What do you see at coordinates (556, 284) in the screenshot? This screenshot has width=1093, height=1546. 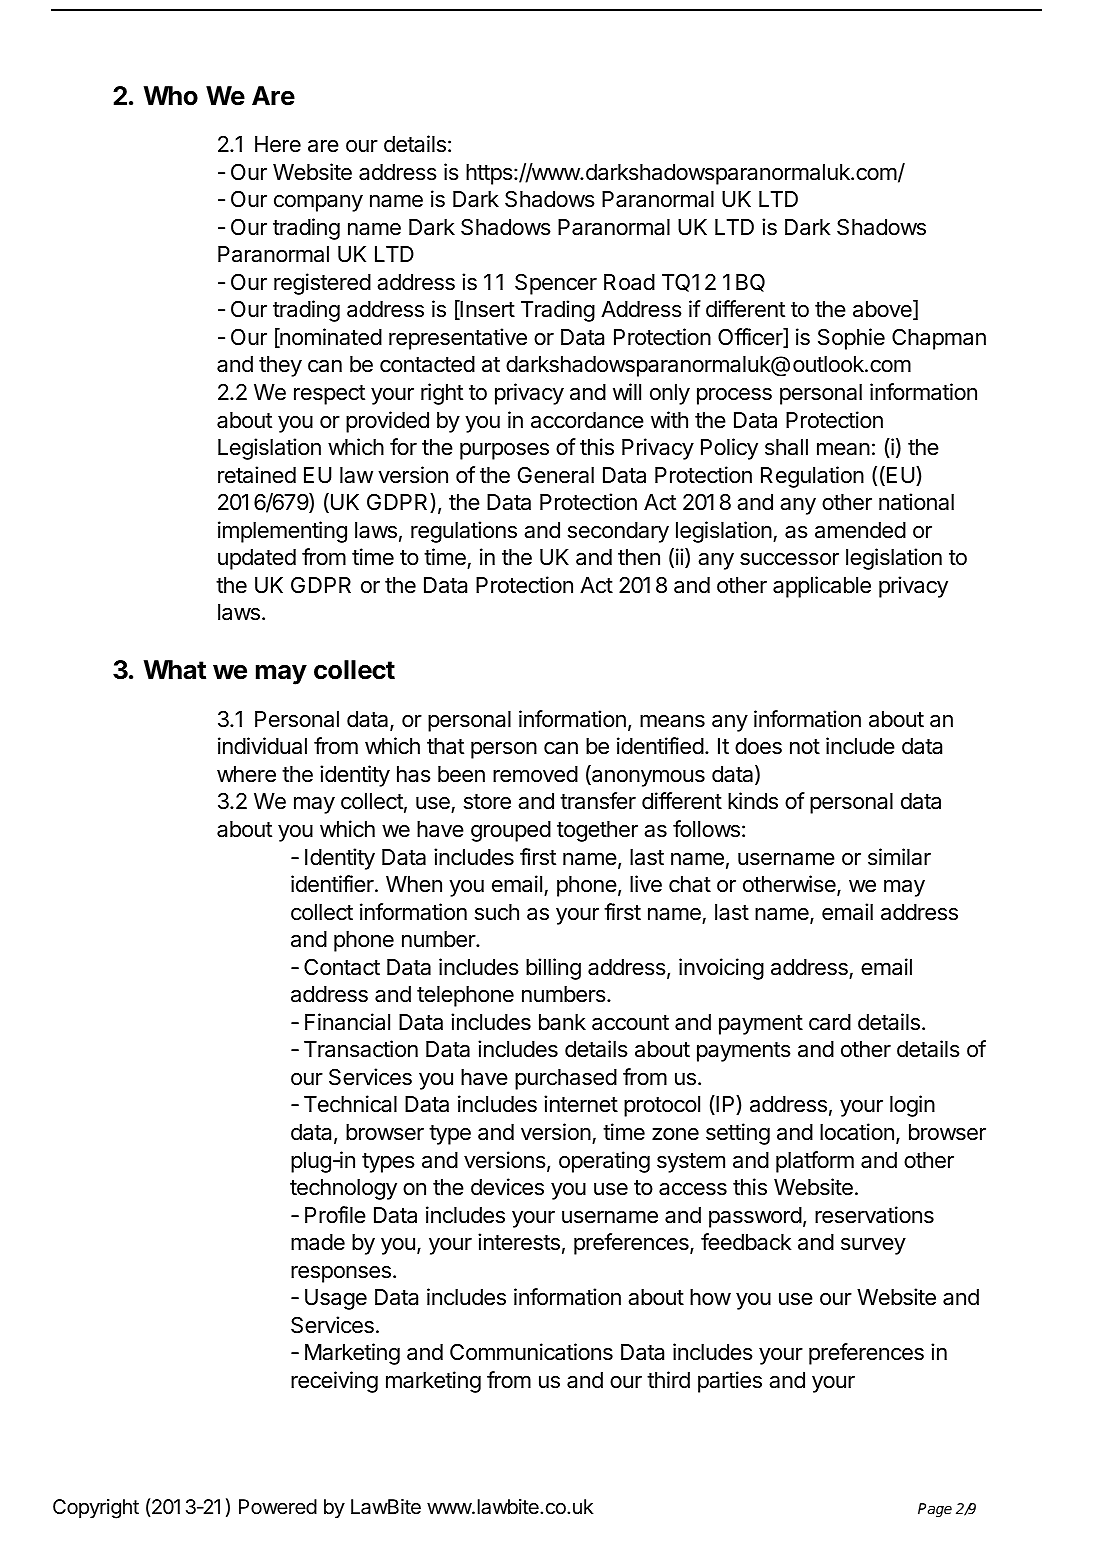 I see `Spencer` at bounding box center [556, 284].
